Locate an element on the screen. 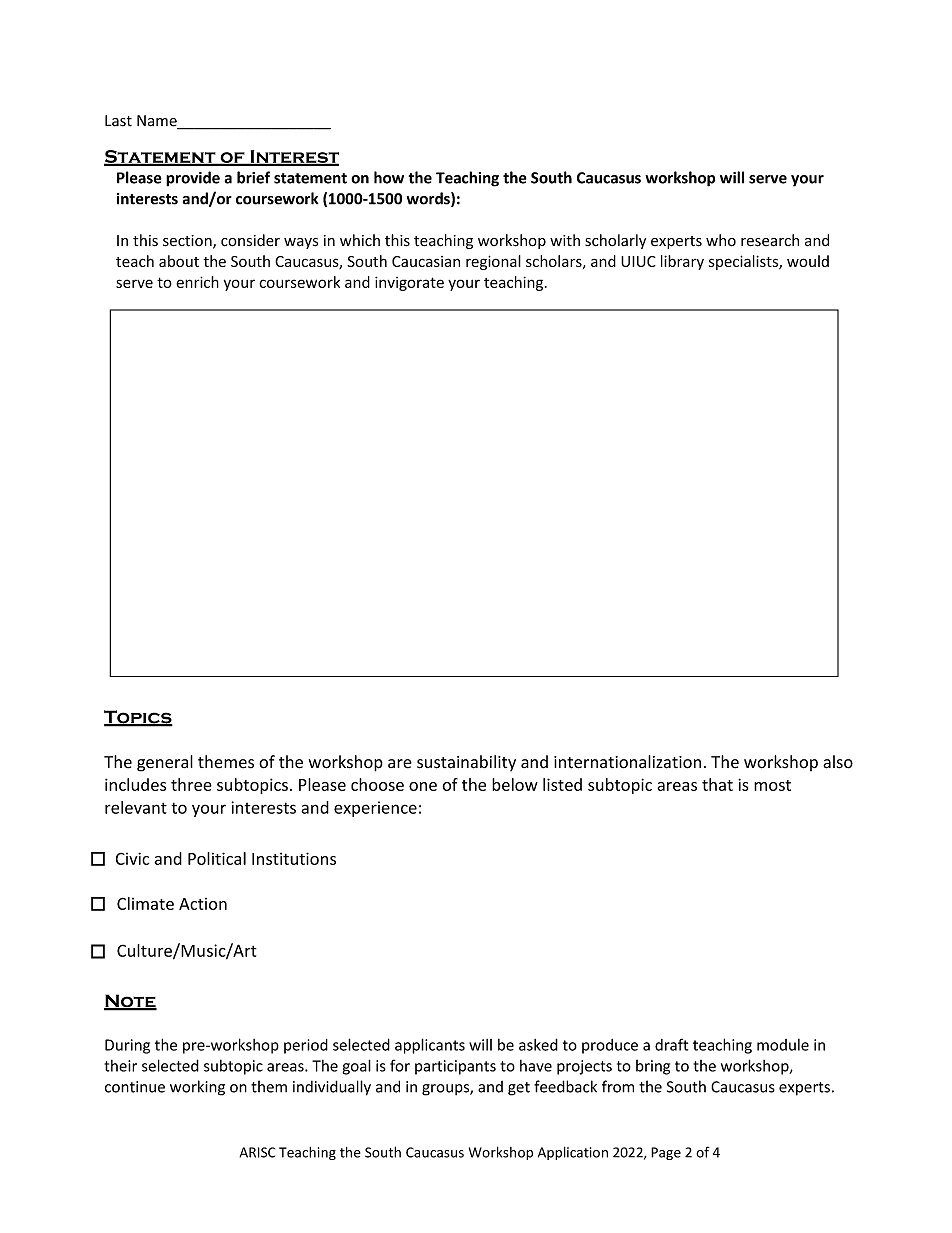  would is located at coordinates (808, 261).
